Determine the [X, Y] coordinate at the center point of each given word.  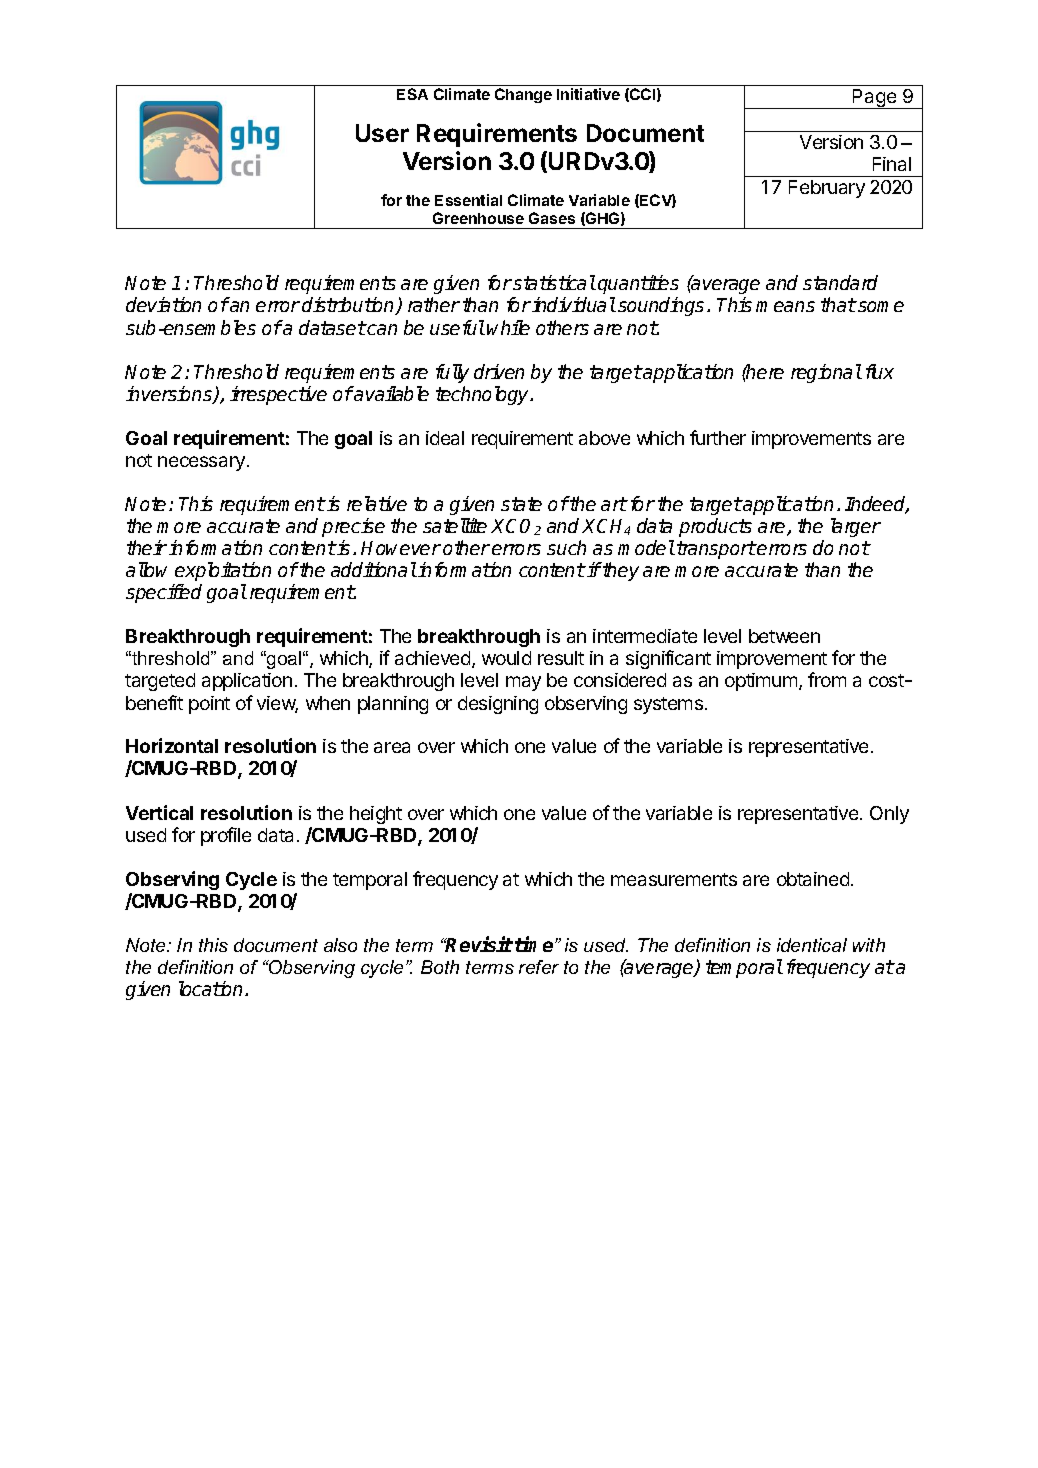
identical [812, 945]
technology [484, 395]
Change [523, 95]
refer [539, 967]
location [212, 988]
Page [874, 99]
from [827, 679]
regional [826, 373]
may [523, 683]
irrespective [278, 395]
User [382, 133]
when [328, 703]
